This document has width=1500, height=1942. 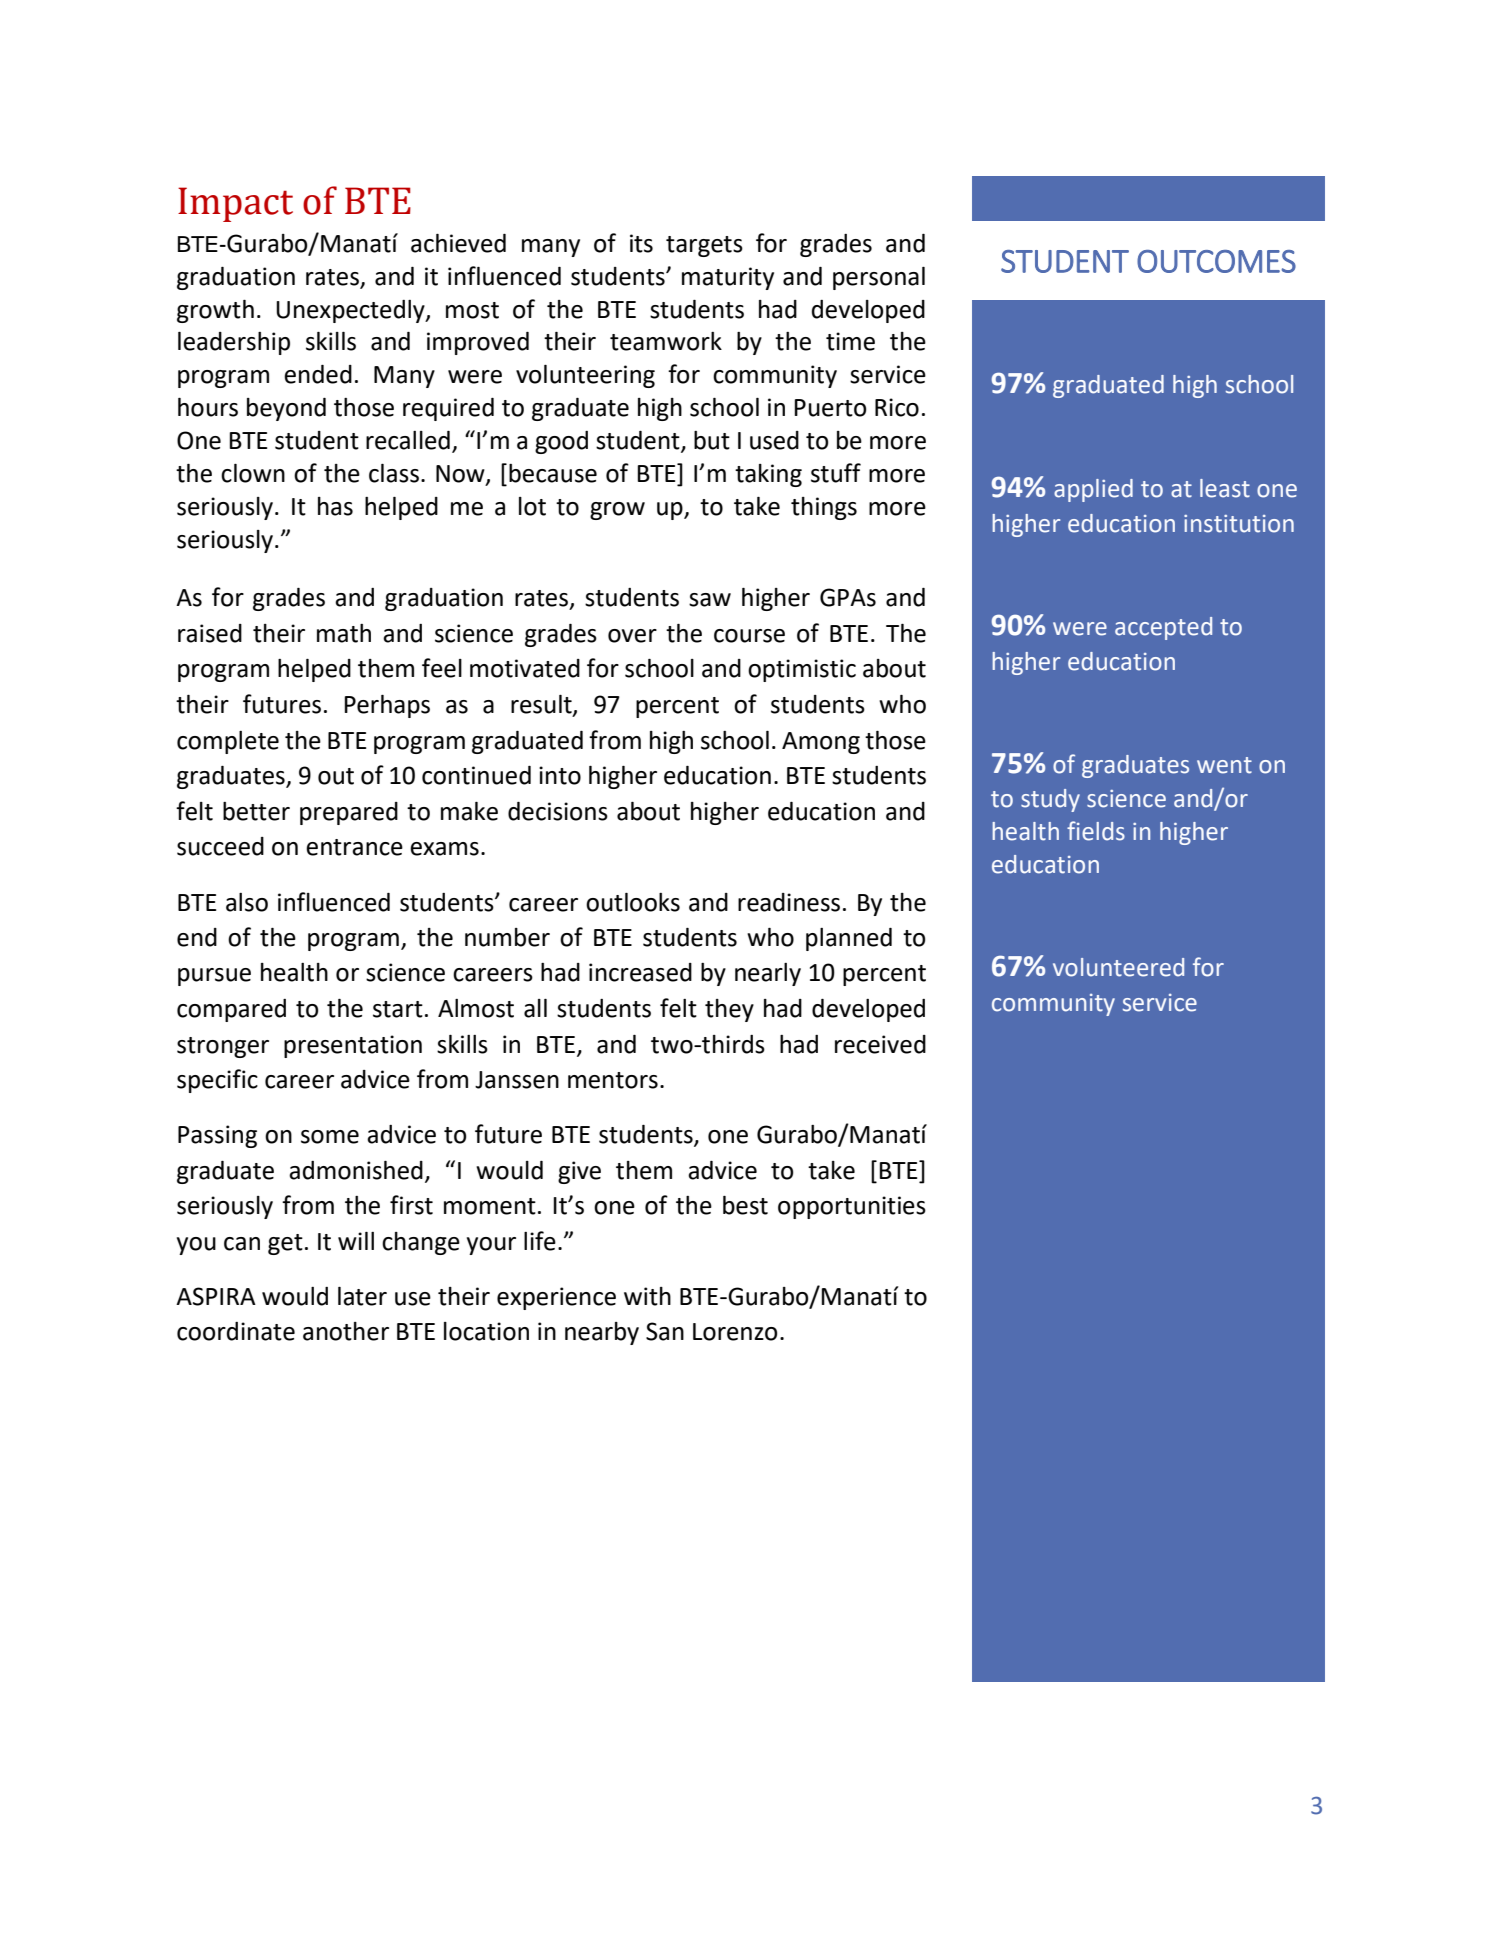 What do you see at coordinates (1050, 800) in the document?
I see `study` at bounding box center [1050, 800].
